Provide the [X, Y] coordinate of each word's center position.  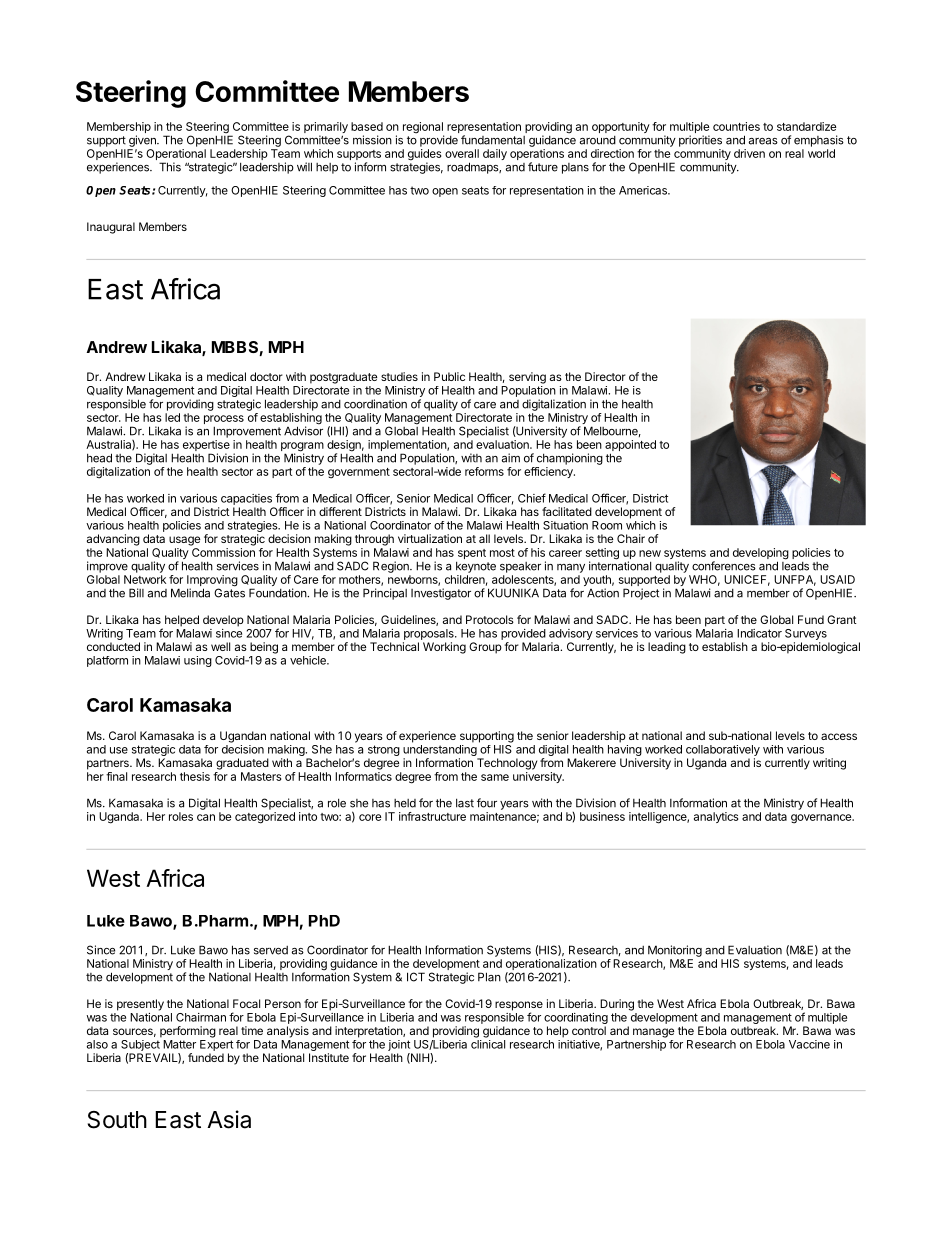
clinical [488, 1044]
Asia [229, 1119]
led [172, 417]
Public [449, 376]
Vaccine [809, 1044]
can [206, 817]
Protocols [490, 619]
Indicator [759, 633]
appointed [630, 447]
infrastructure [432, 816]
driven [749, 153]
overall [462, 153]
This [170, 167]
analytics [716, 817]
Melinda [190, 593]
